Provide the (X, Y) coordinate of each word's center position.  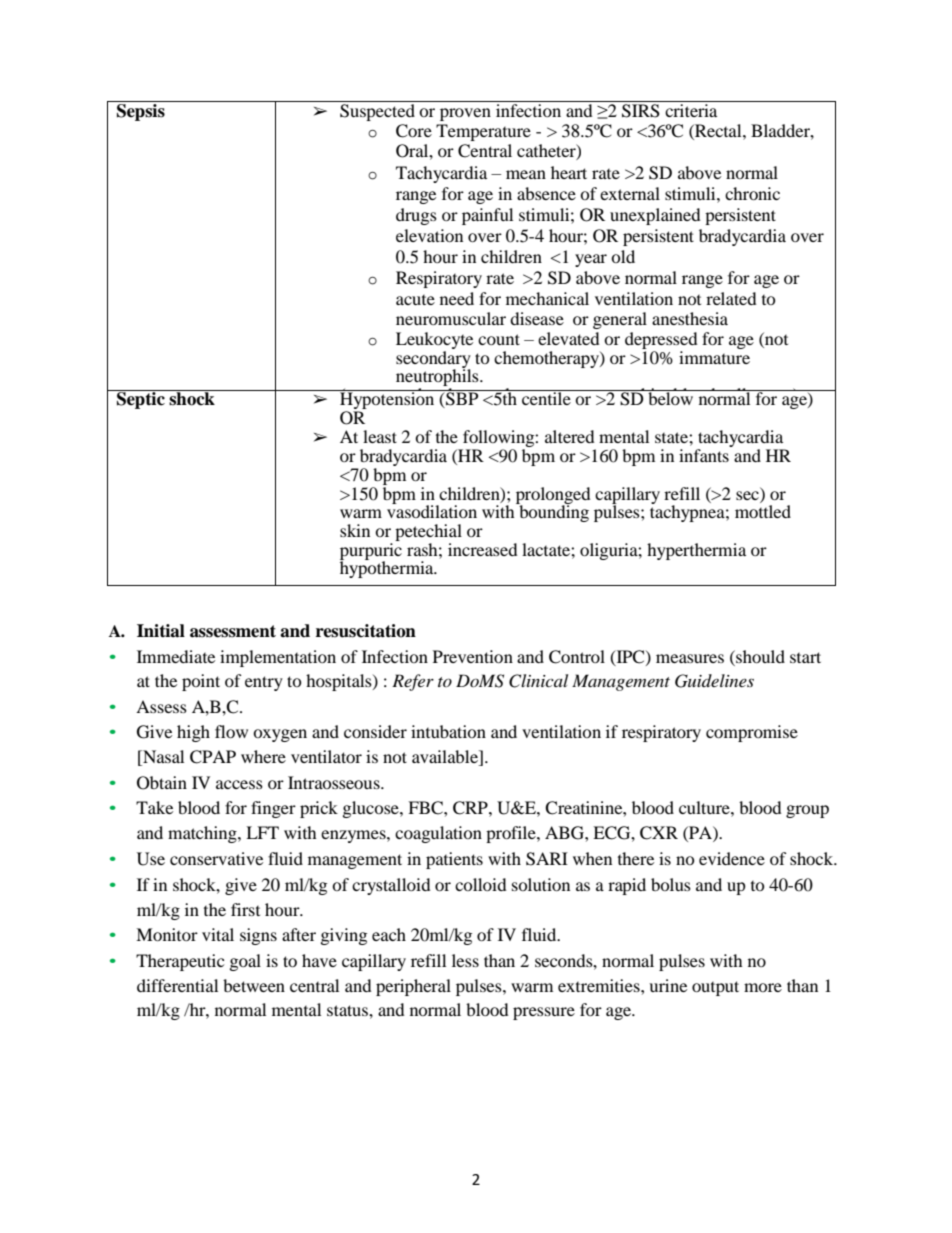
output (715, 988)
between (254, 985)
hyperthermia (696, 551)
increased (483, 549)
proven (465, 114)
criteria (691, 110)
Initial (161, 631)
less (465, 960)
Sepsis (141, 111)
